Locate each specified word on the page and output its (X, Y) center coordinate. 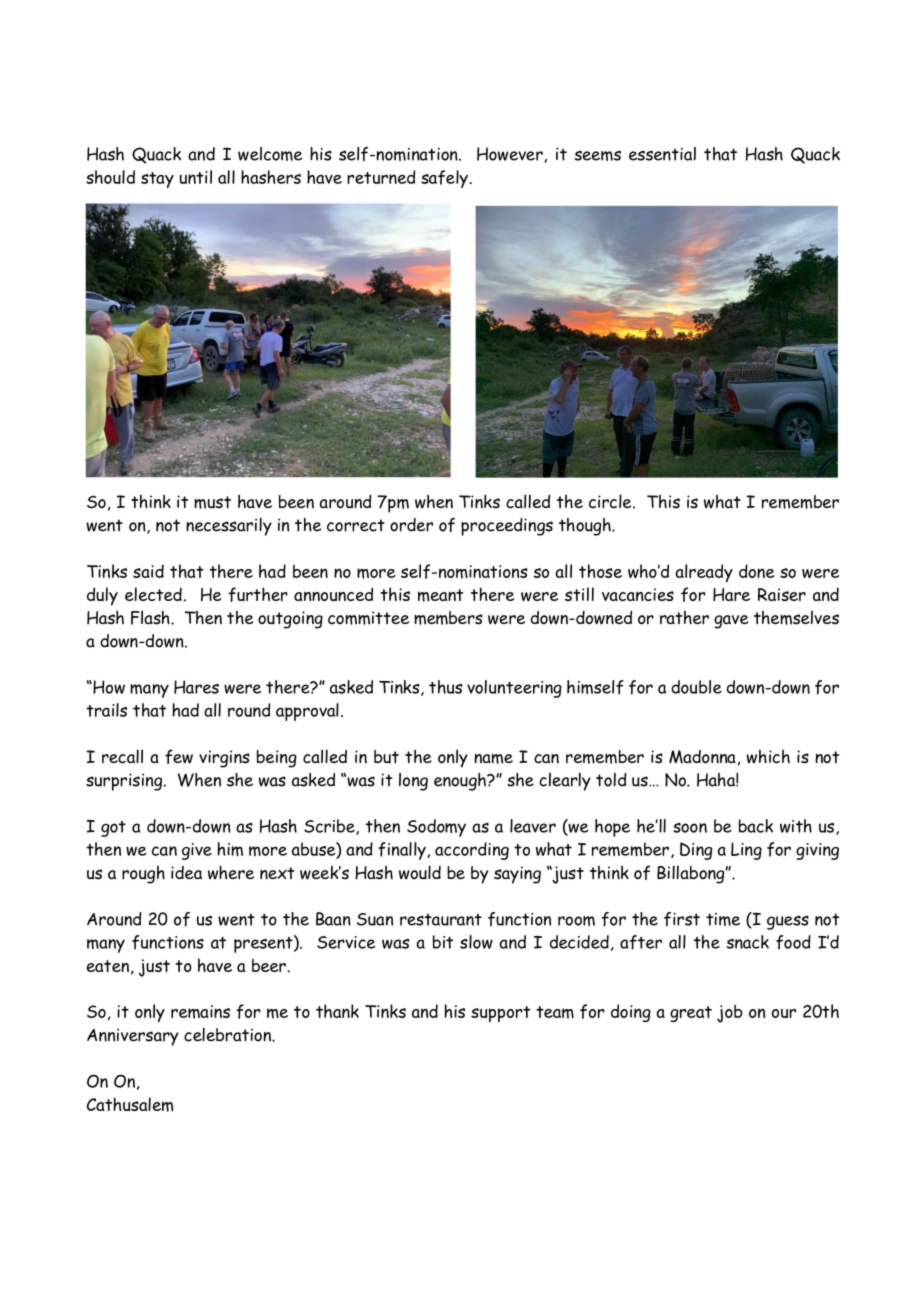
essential (662, 154)
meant (440, 595)
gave (731, 622)
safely (445, 179)
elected (153, 594)
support (500, 1014)
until (195, 177)
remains (200, 1012)
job (730, 1013)
